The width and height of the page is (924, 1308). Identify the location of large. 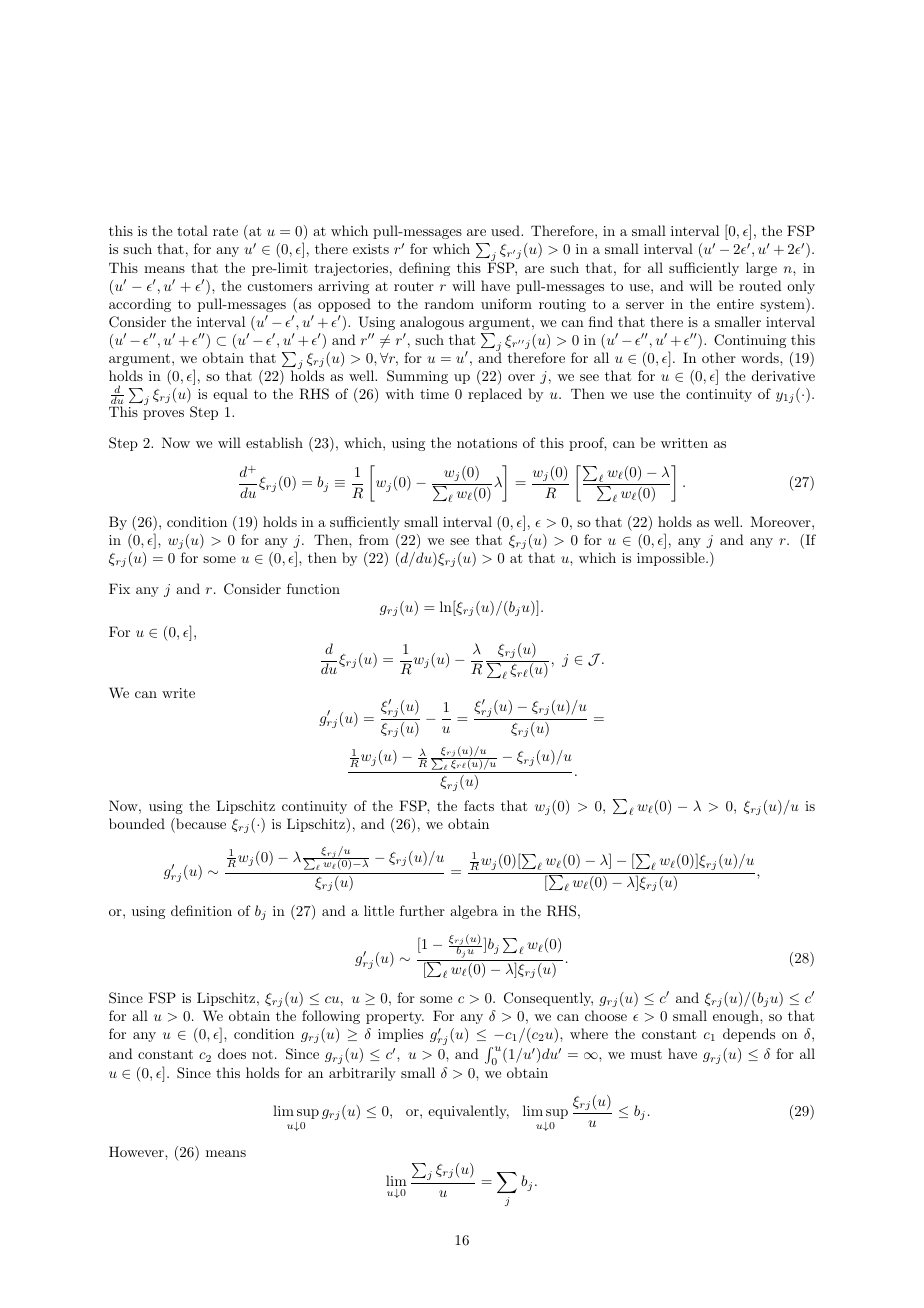
(761, 269).
